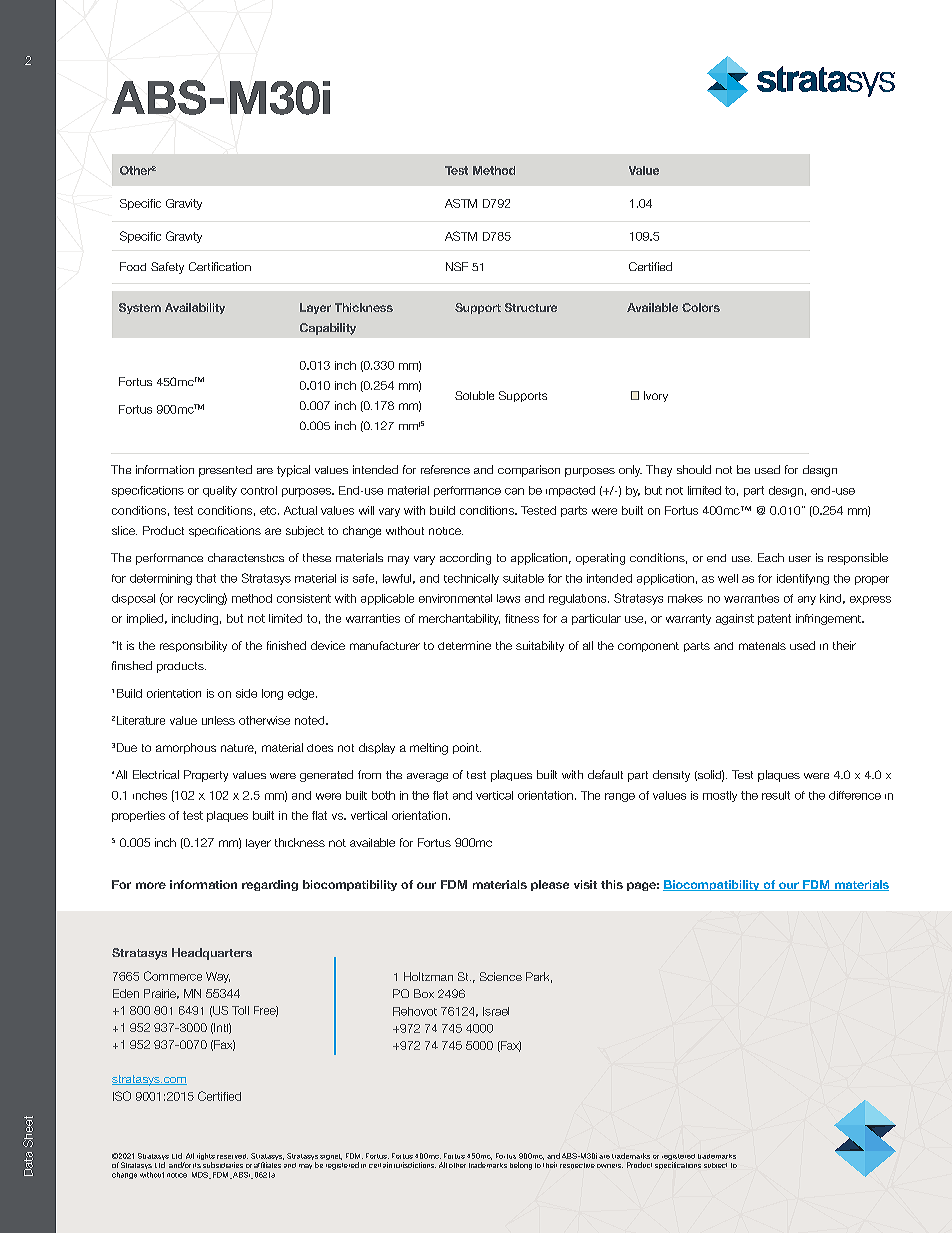 The height and width of the screenshot is (1233, 952). Describe the element at coordinates (550, 885) in the screenshot. I see `please` at that location.
